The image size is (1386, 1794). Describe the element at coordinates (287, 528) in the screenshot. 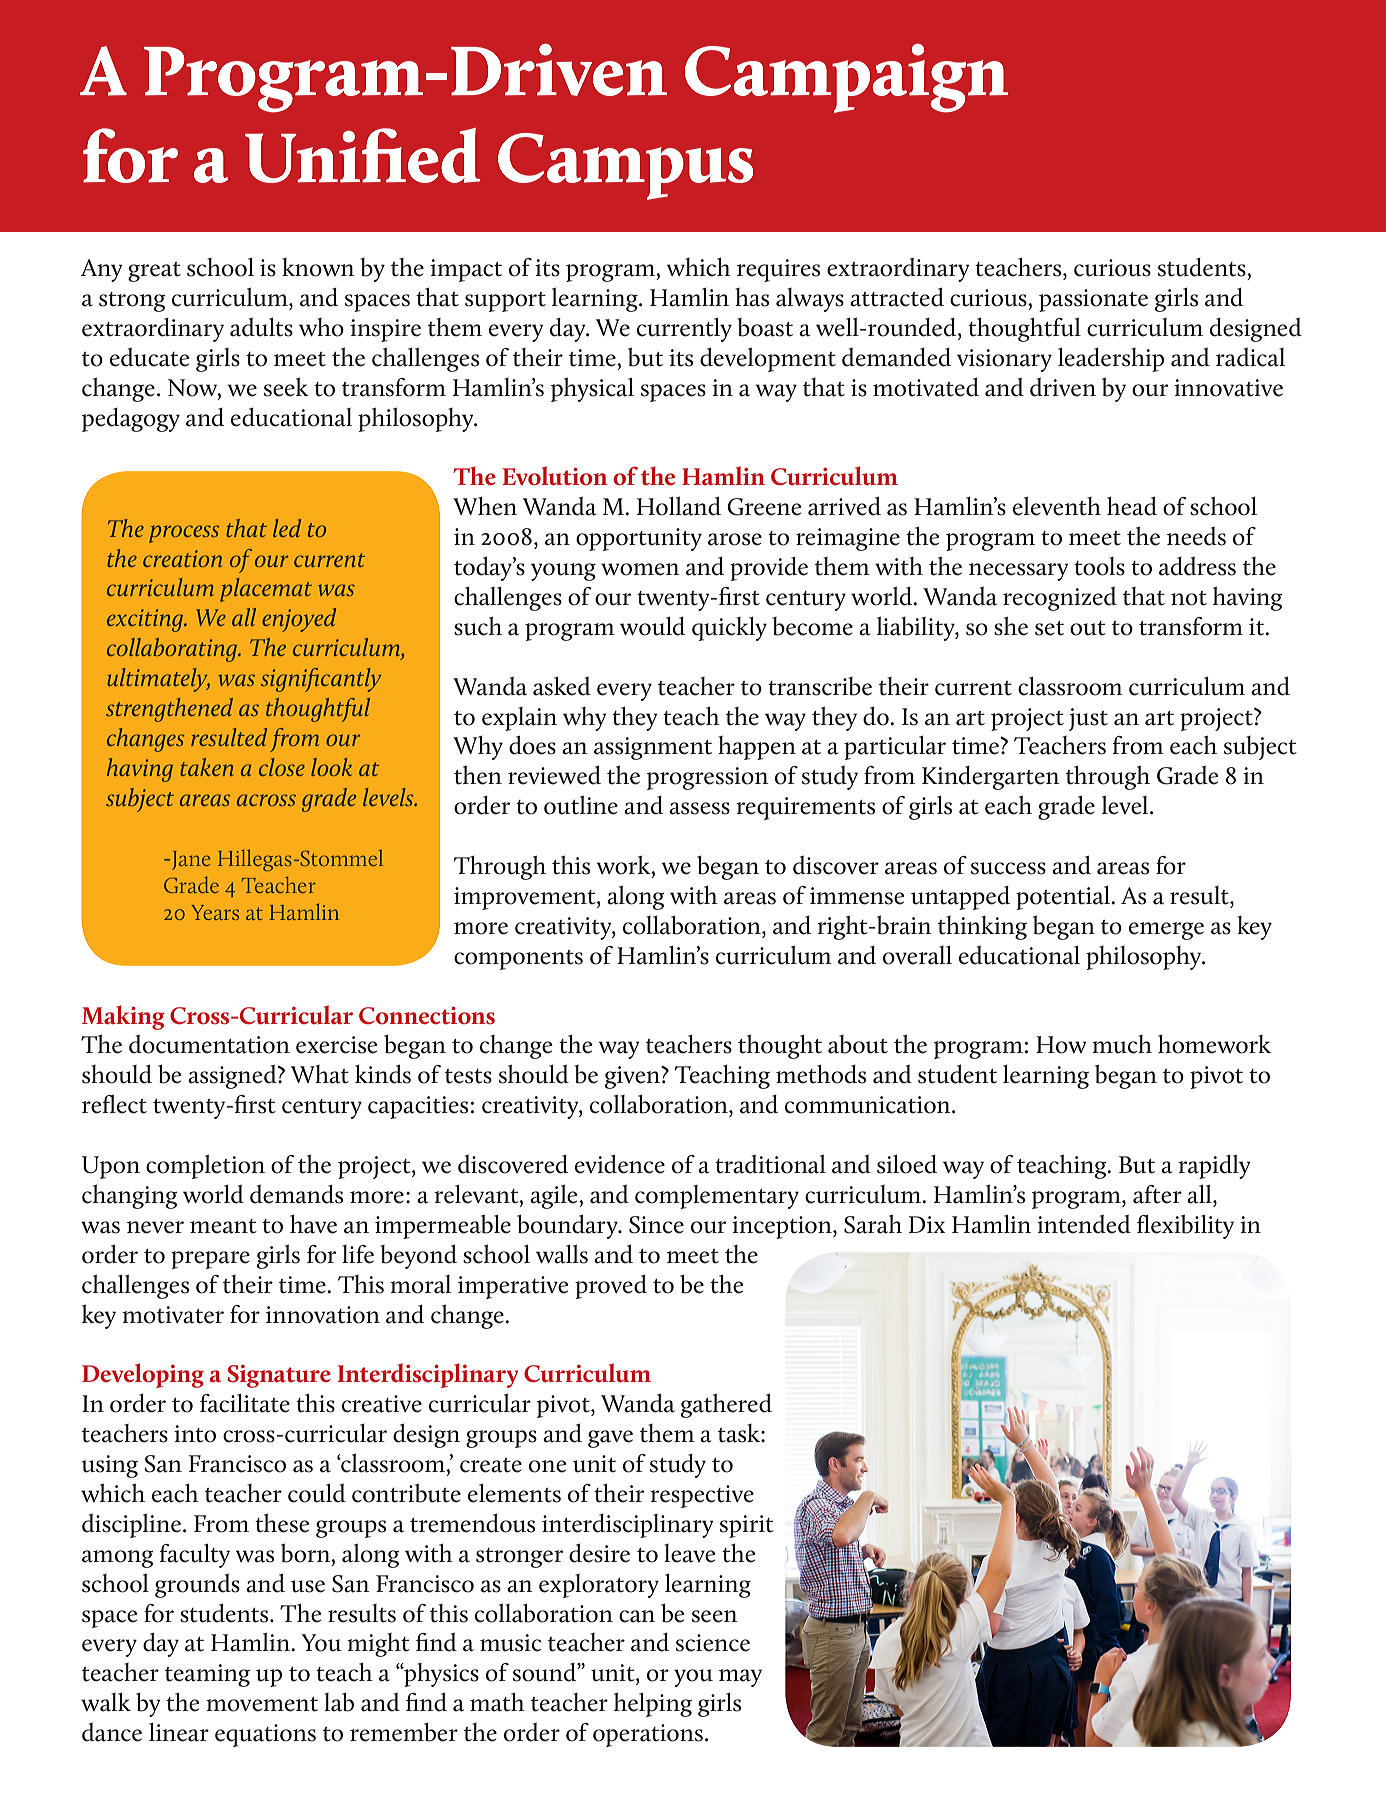

I see `led` at that location.
